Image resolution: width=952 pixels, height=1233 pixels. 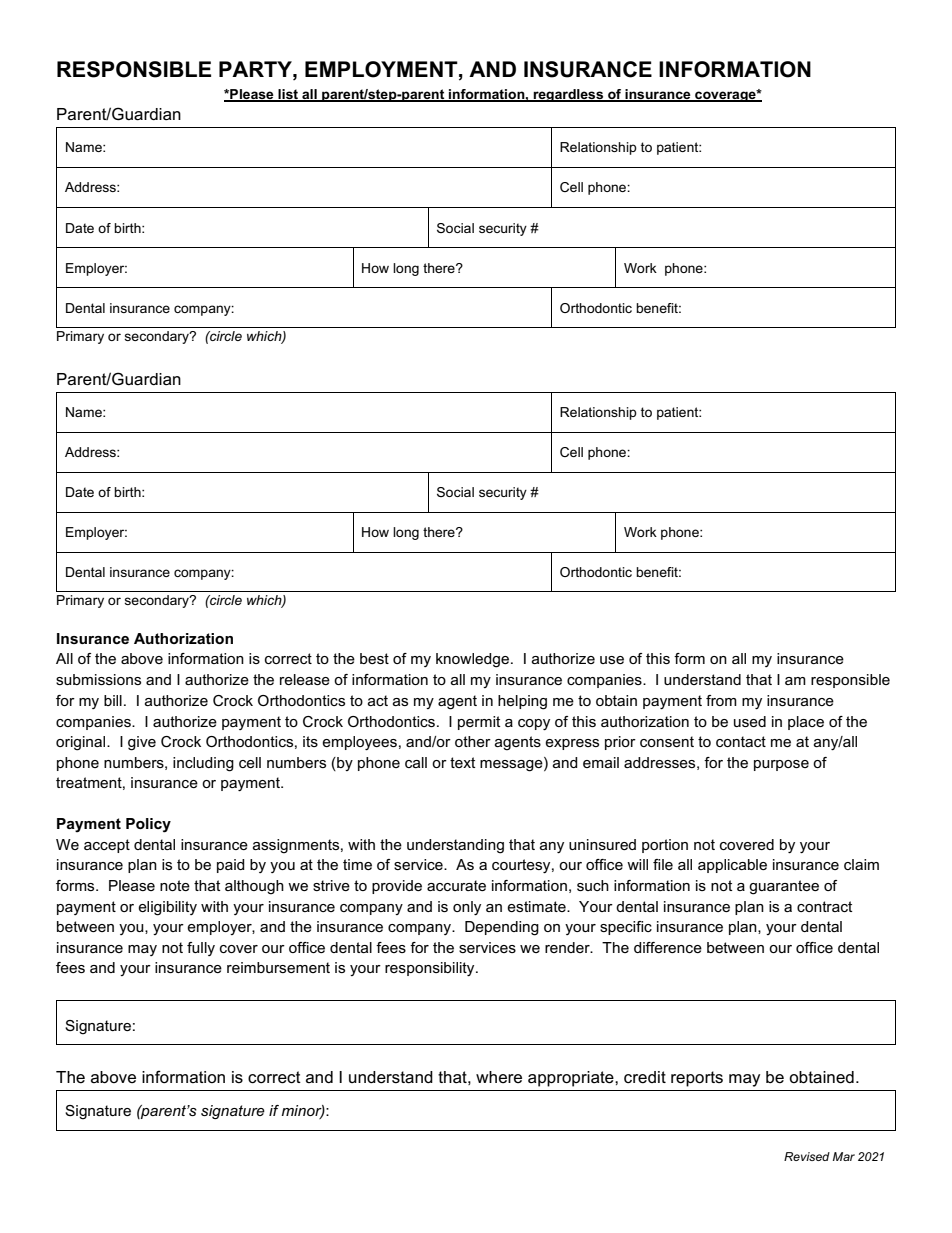 What do you see at coordinates (98, 679) in the screenshot?
I see `submissions` at bounding box center [98, 679].
